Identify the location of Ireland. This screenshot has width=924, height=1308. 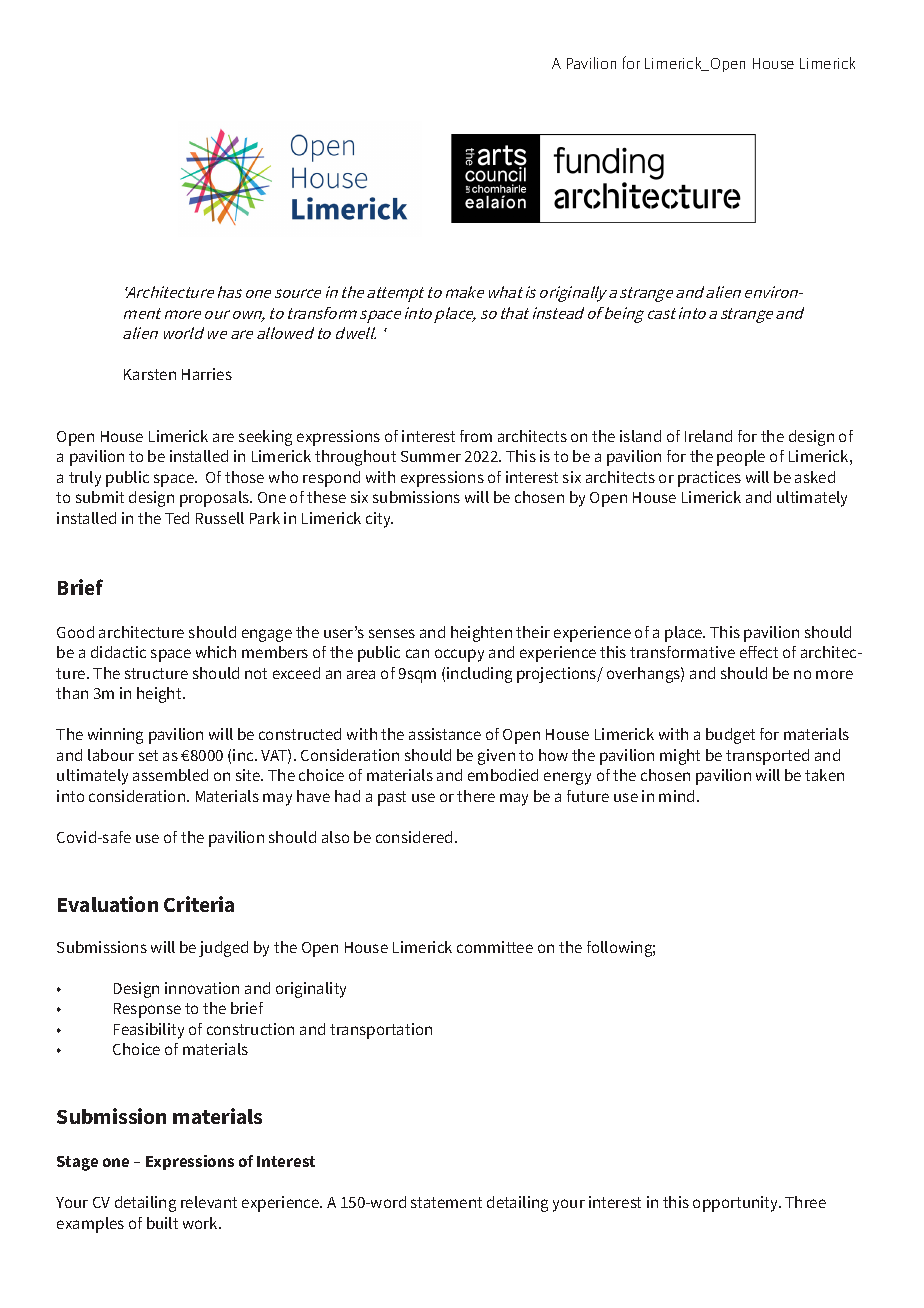
(708, 436).
